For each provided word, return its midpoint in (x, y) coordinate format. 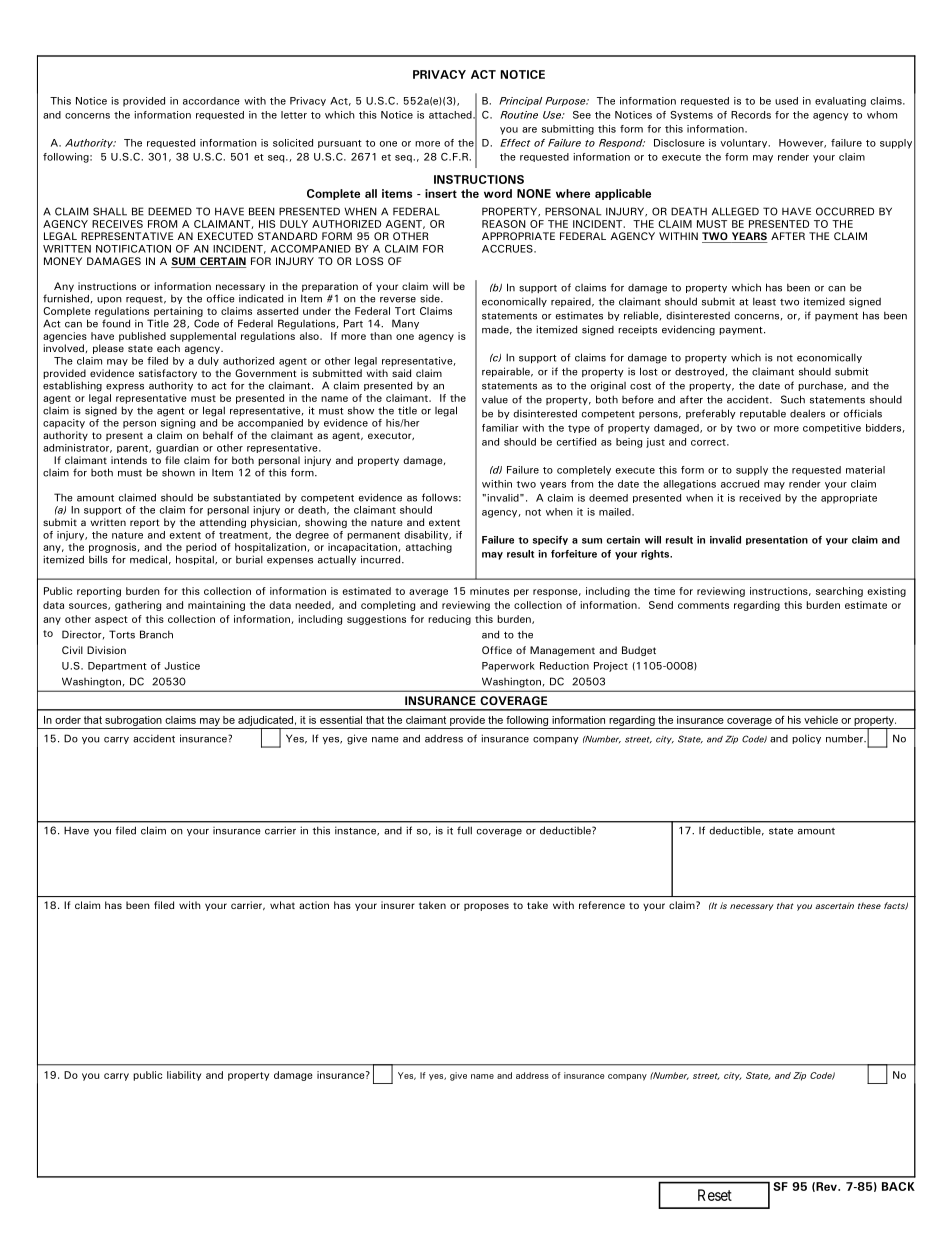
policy (806, 739)
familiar (500, 428)
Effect (515, 143)
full (464, 830)
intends (129, 460)
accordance (211, 101)
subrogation (133, 721)
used (786, 101)
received (760, 498)
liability (184, 1076)
